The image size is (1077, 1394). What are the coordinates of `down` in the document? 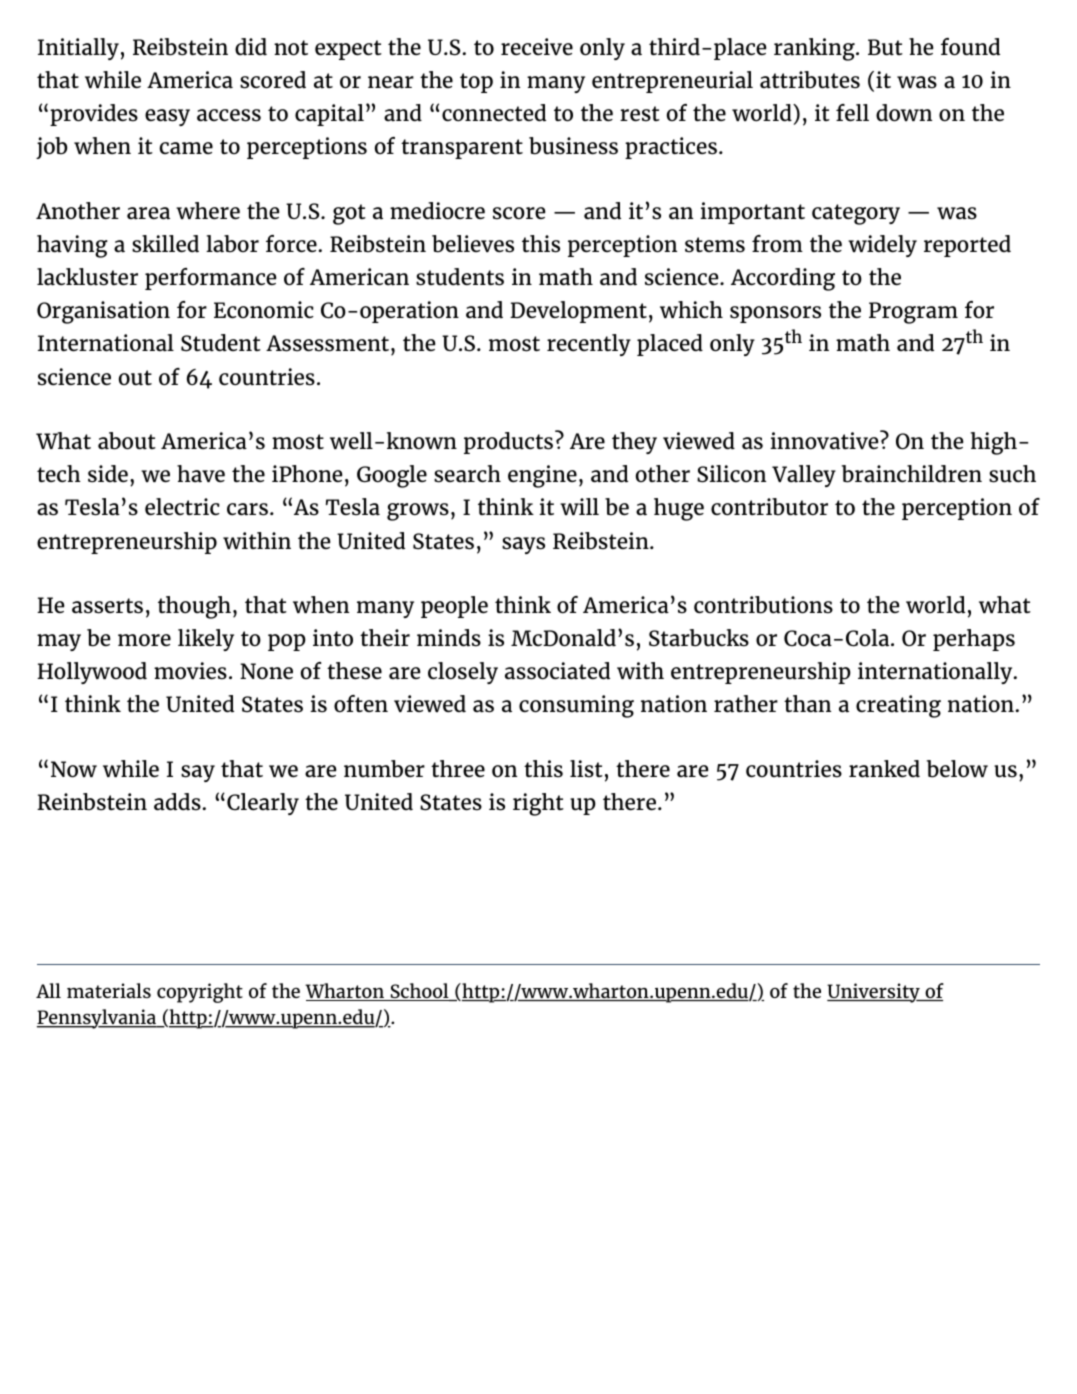 It's located at (904, 113).
